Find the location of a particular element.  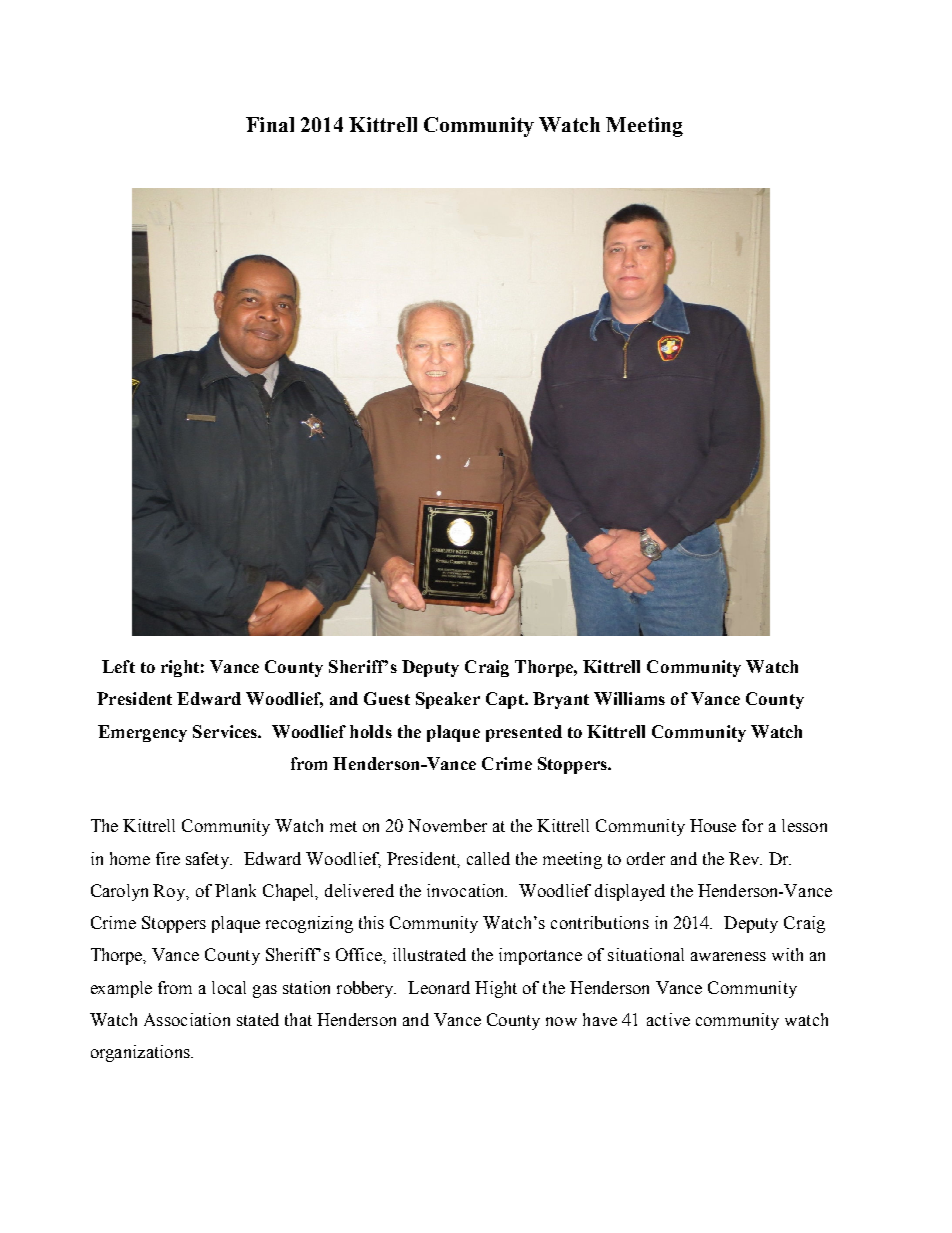

Bryant is located at coordinates (561, 700).
